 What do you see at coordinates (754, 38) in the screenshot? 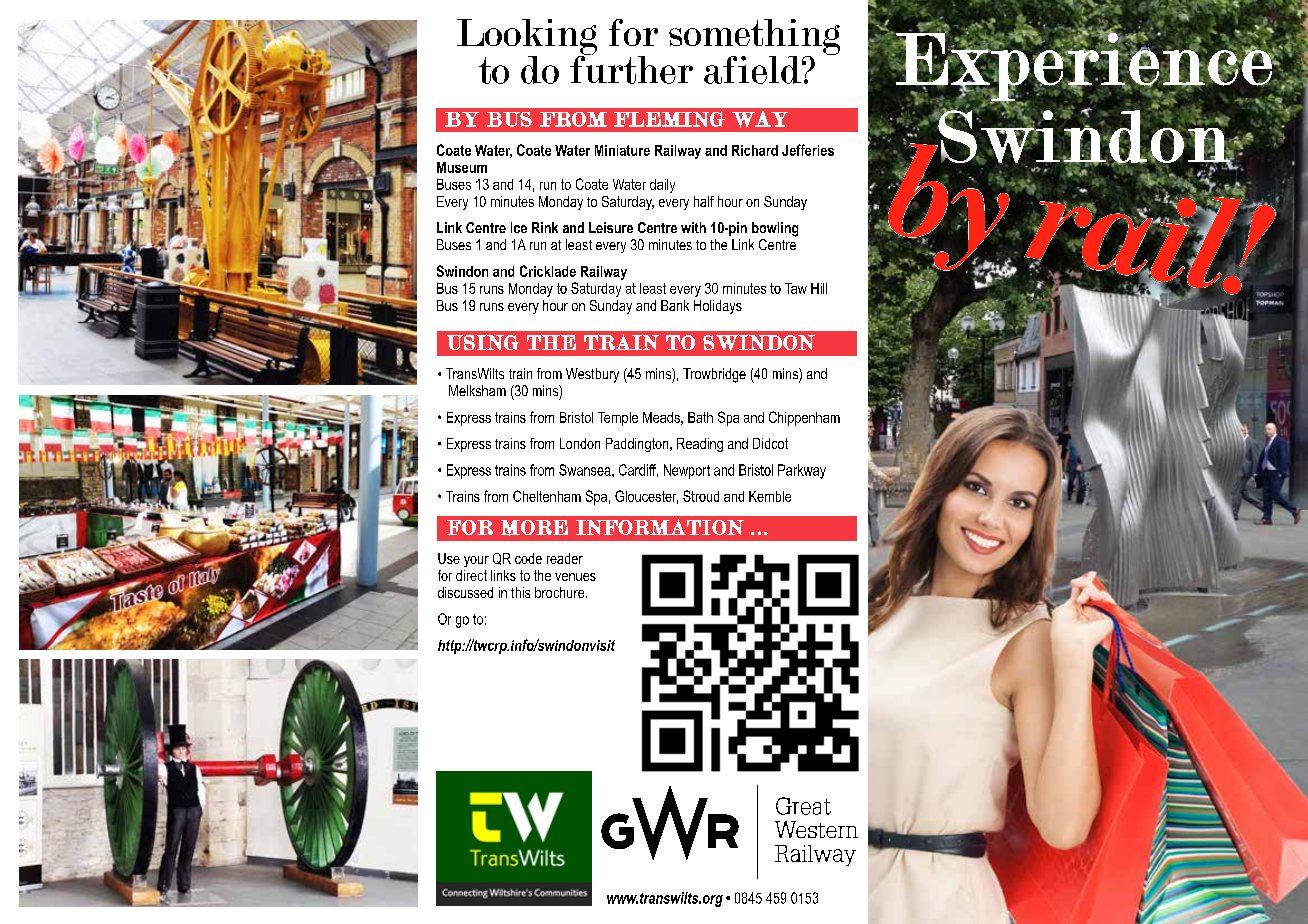
I see `something` at bounding box center [754, 38].
